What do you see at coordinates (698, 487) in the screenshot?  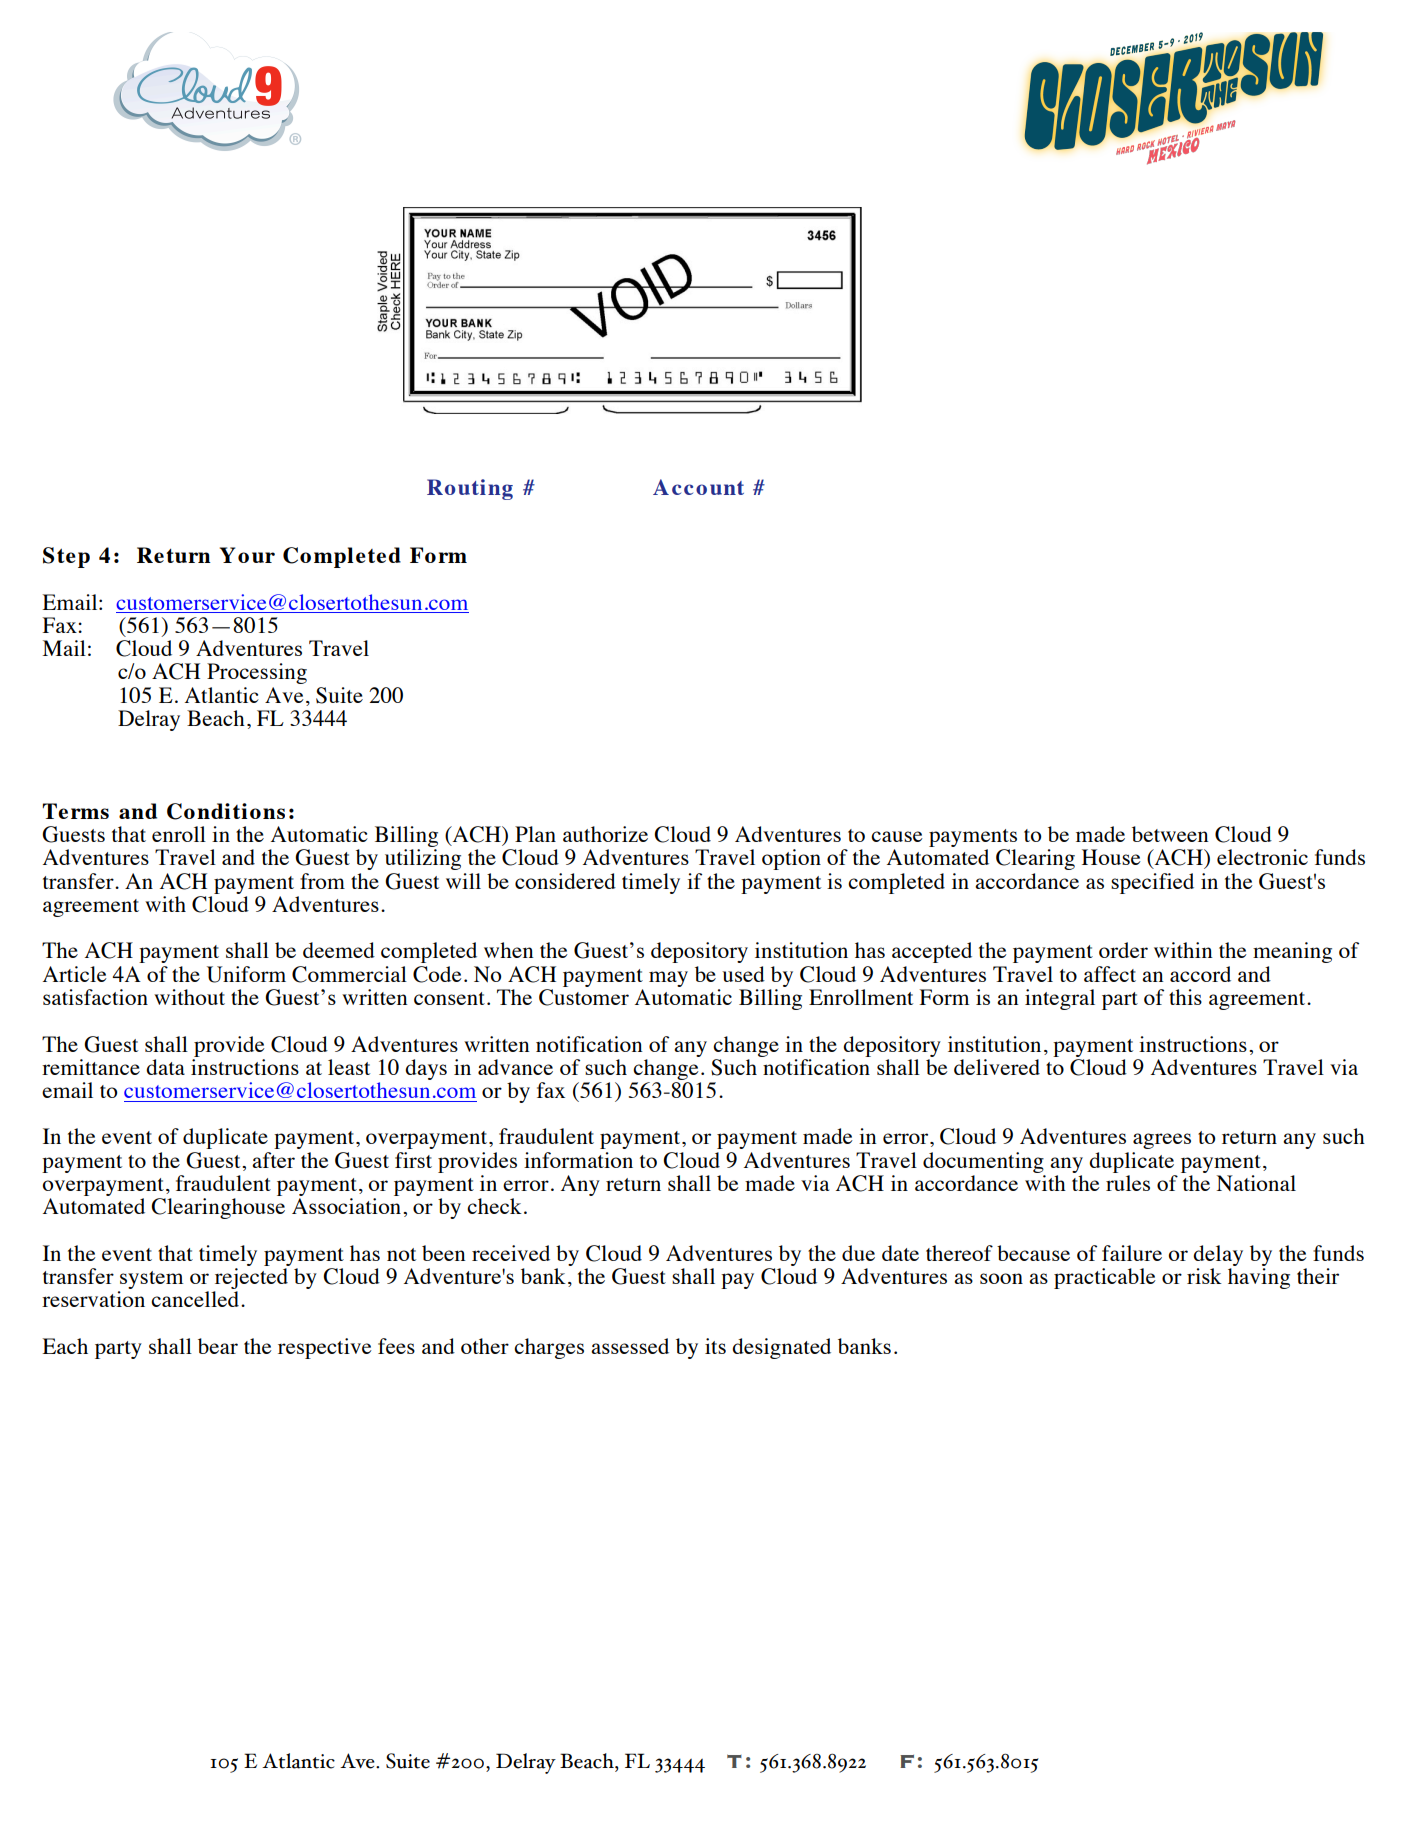 I see `Account` at bounding box center [698, 487].
